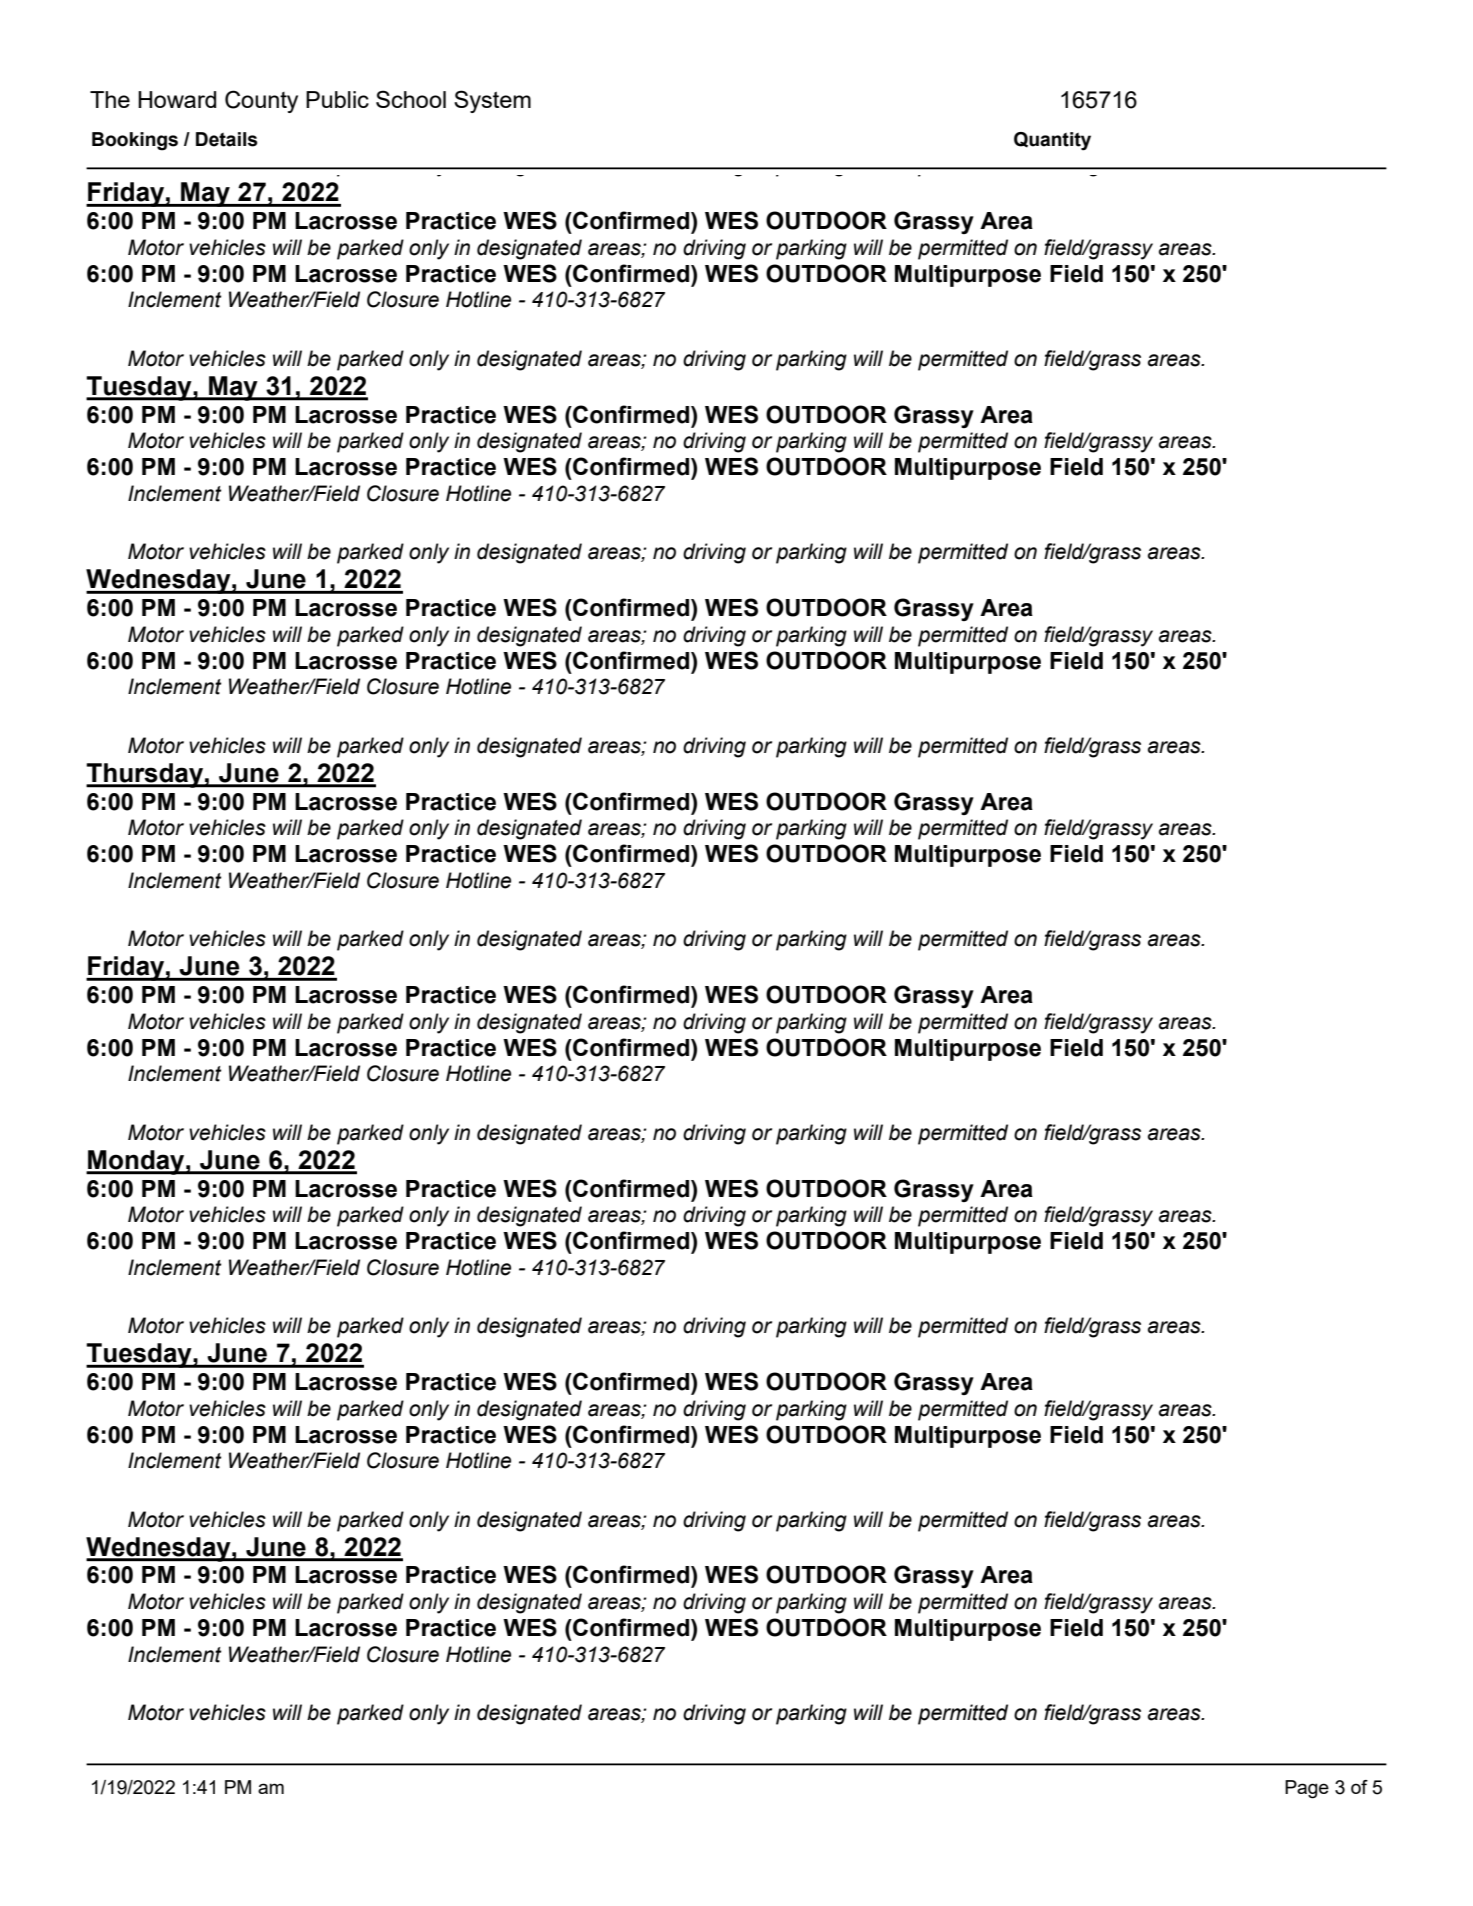  I want to click on County, so click(261, 101).
